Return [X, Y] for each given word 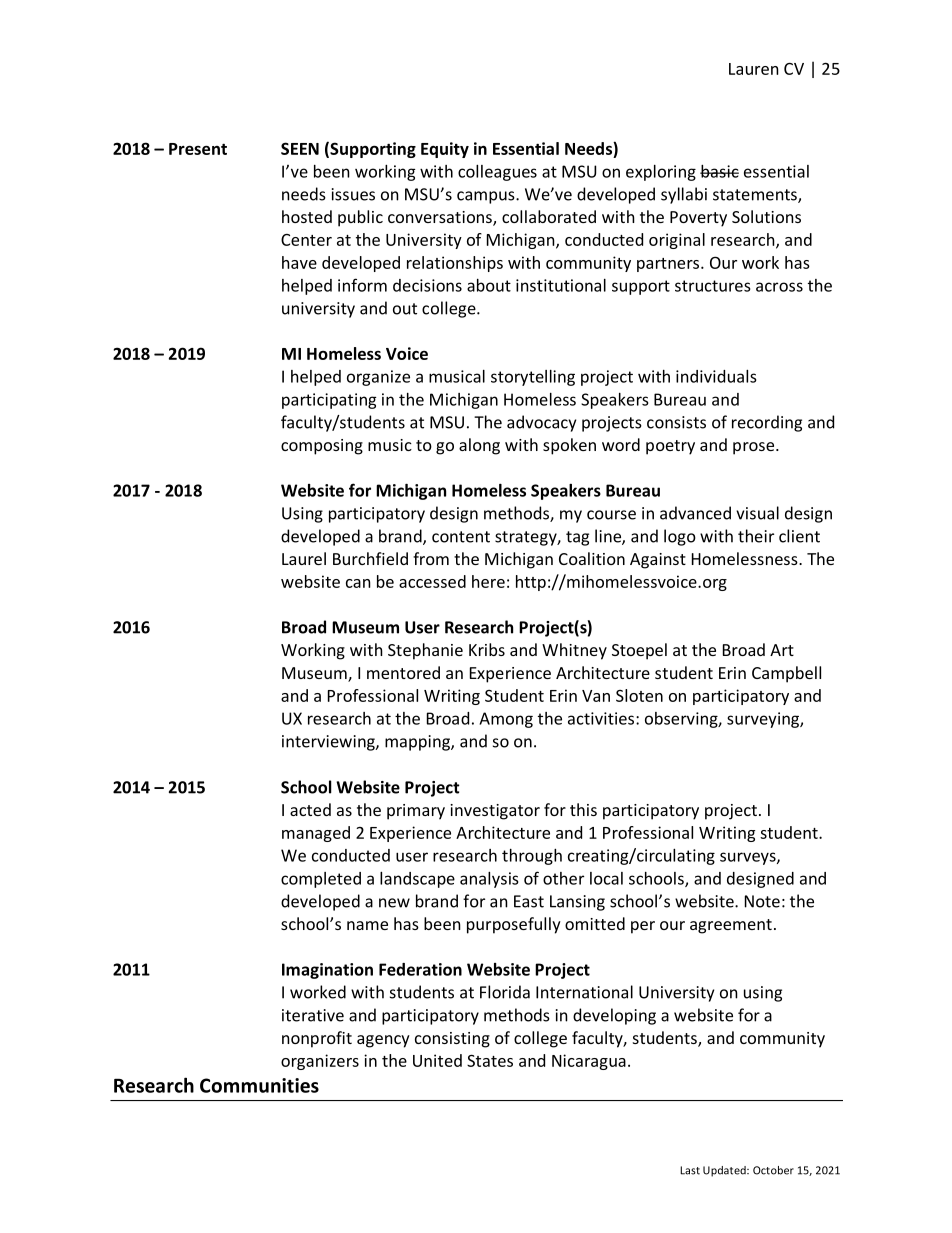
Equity [445, 150]
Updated [725, 1171]
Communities [259, 1085]
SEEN [300, 148]
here [488, 581]
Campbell [786, 674]
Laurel [304, 558]
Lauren [754, 69]
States [490, 1060]
